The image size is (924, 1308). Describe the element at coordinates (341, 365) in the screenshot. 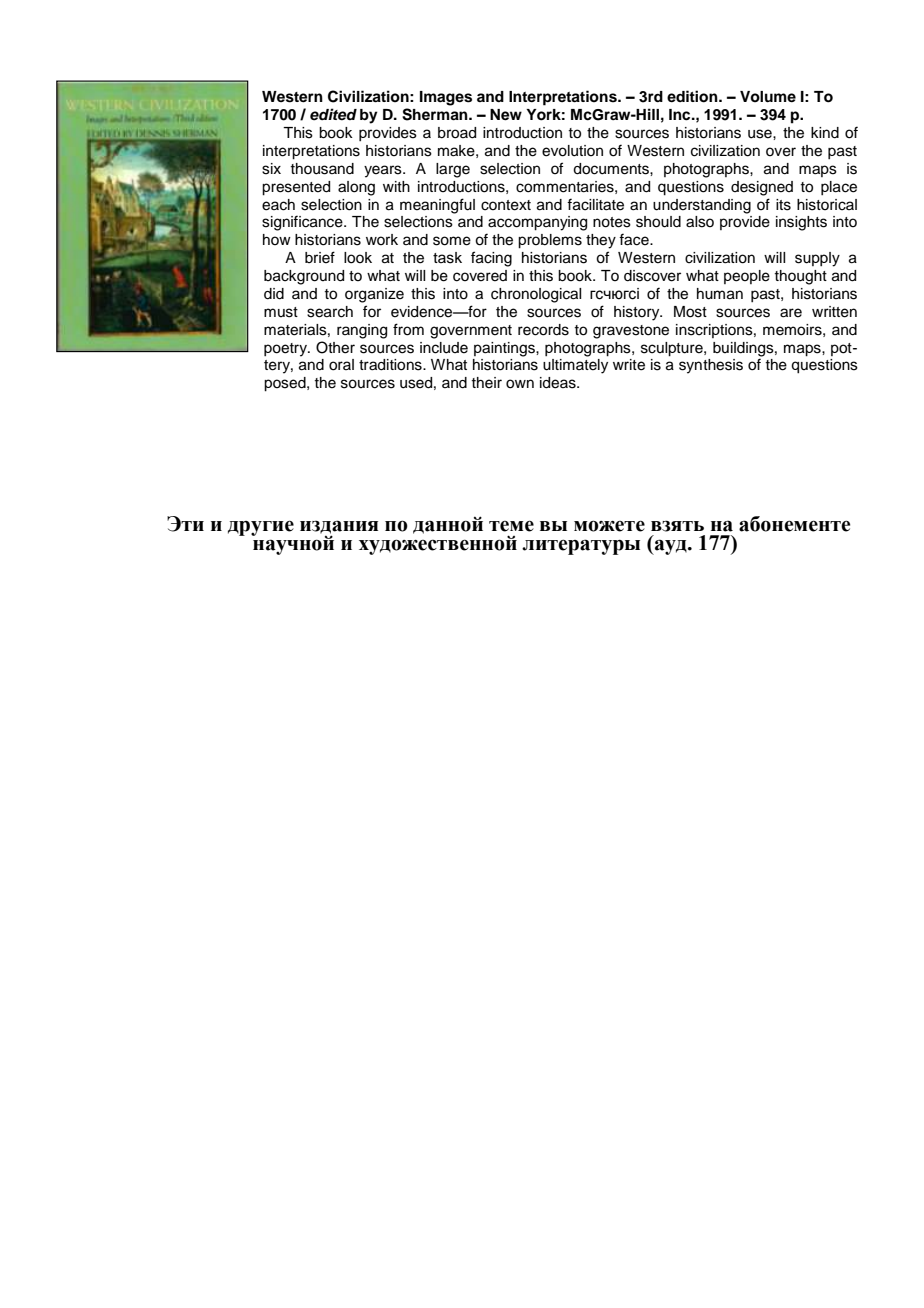

I see `oral` at that location.
